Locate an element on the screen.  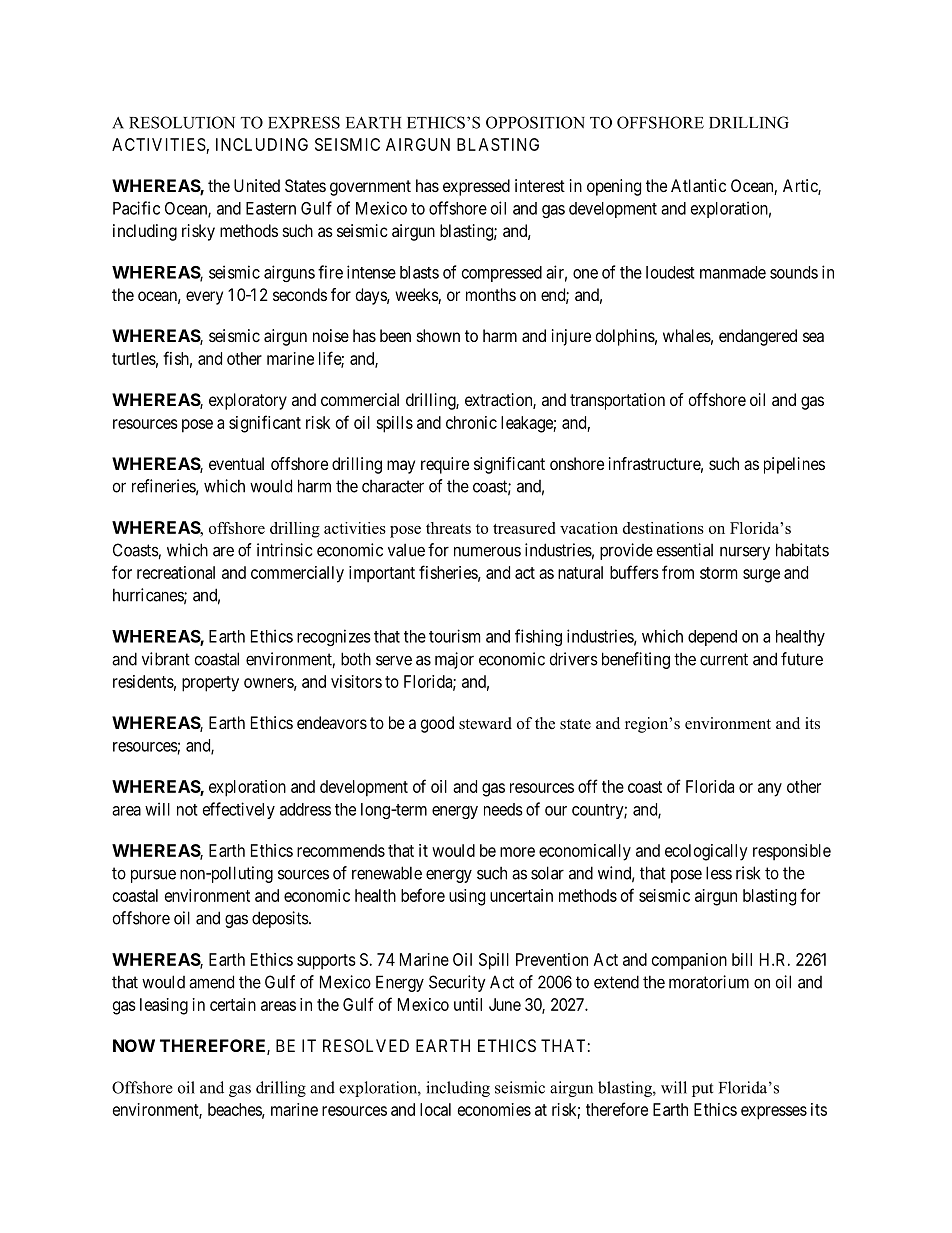
less is located at coordinates (719, 873).
